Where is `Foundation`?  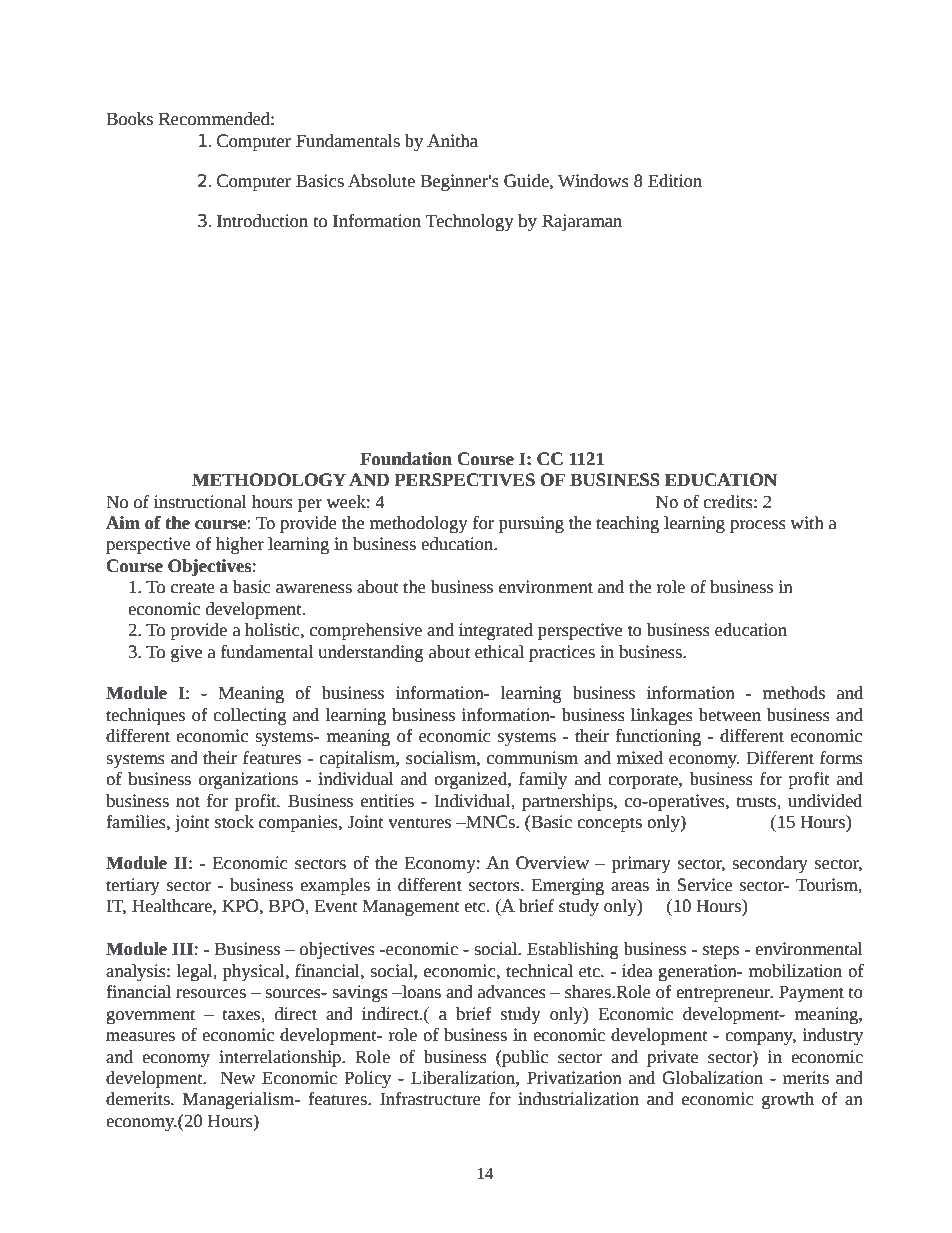
Foundation is located at coordinates (406, 459).
